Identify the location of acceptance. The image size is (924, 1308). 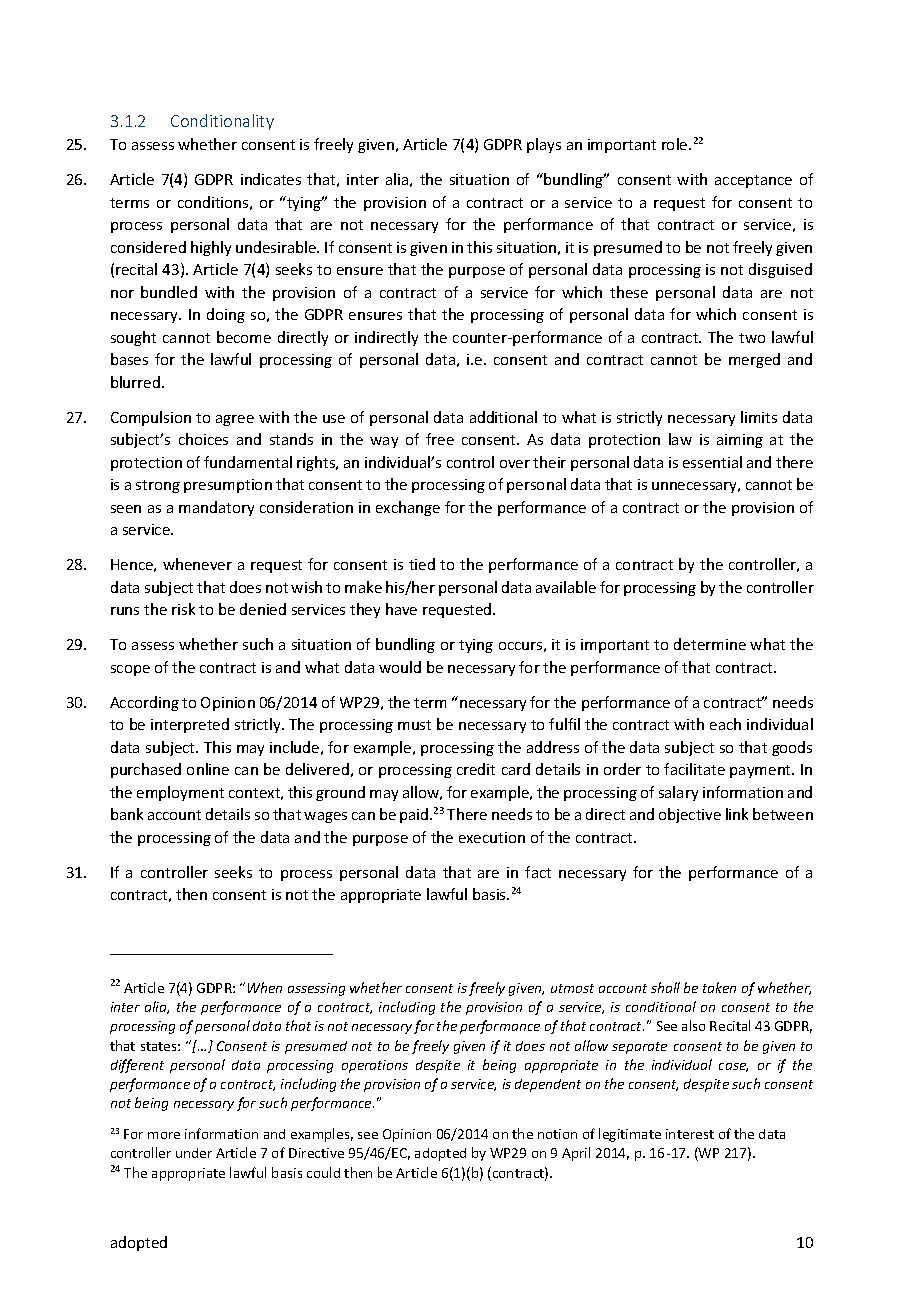
(753, 181).
